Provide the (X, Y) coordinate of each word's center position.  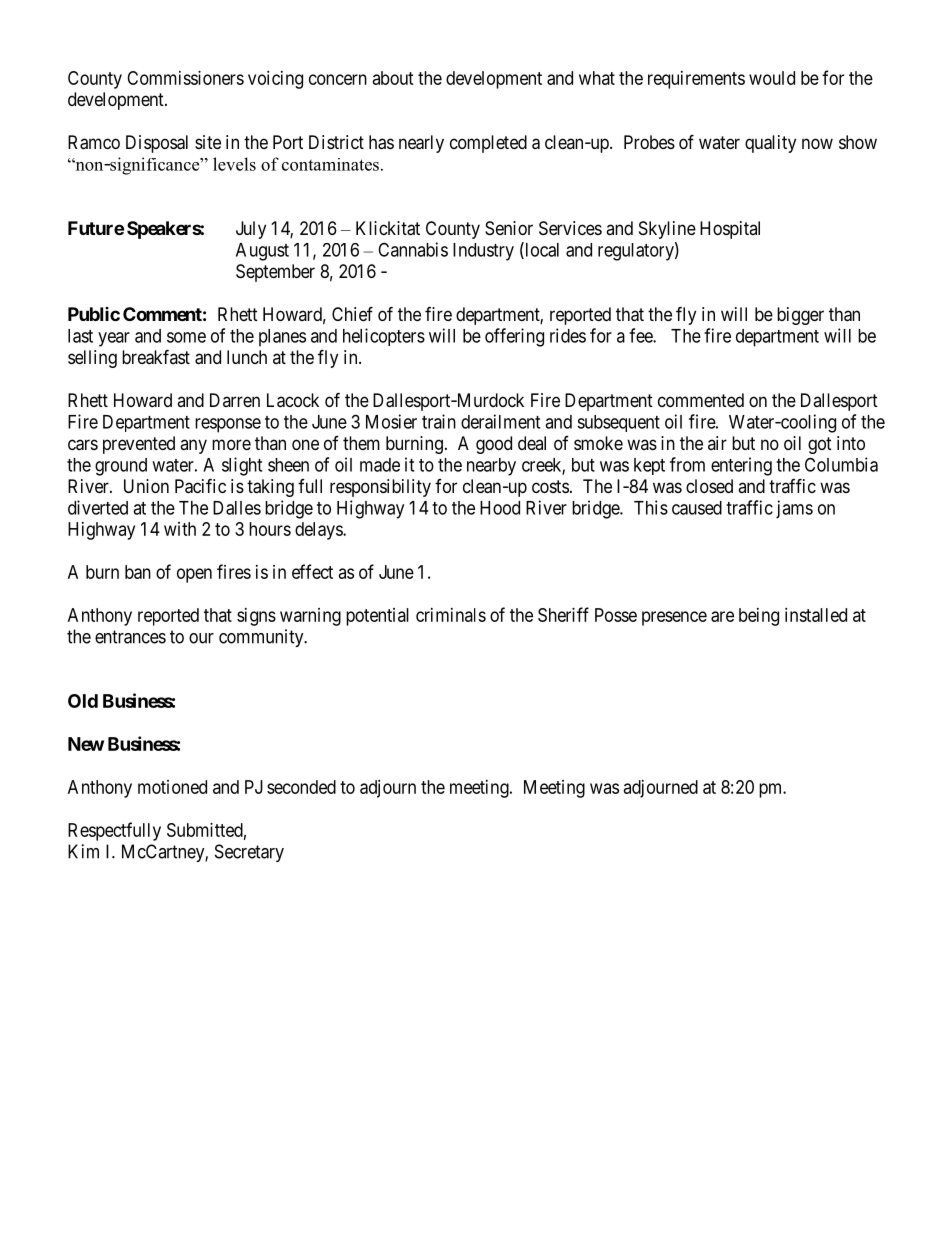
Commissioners (185, 78)
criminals (451, 615)
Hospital (730, 230)
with (180, 529)
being (759, 617)
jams (794, 509)
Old (83, 701)
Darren (235, 400)
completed (488, 144)
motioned (172, 787)
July (251, 230)
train (439, 421)
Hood (500, 508)
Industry (483, 252)
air (717, 443)
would (772, 78)
